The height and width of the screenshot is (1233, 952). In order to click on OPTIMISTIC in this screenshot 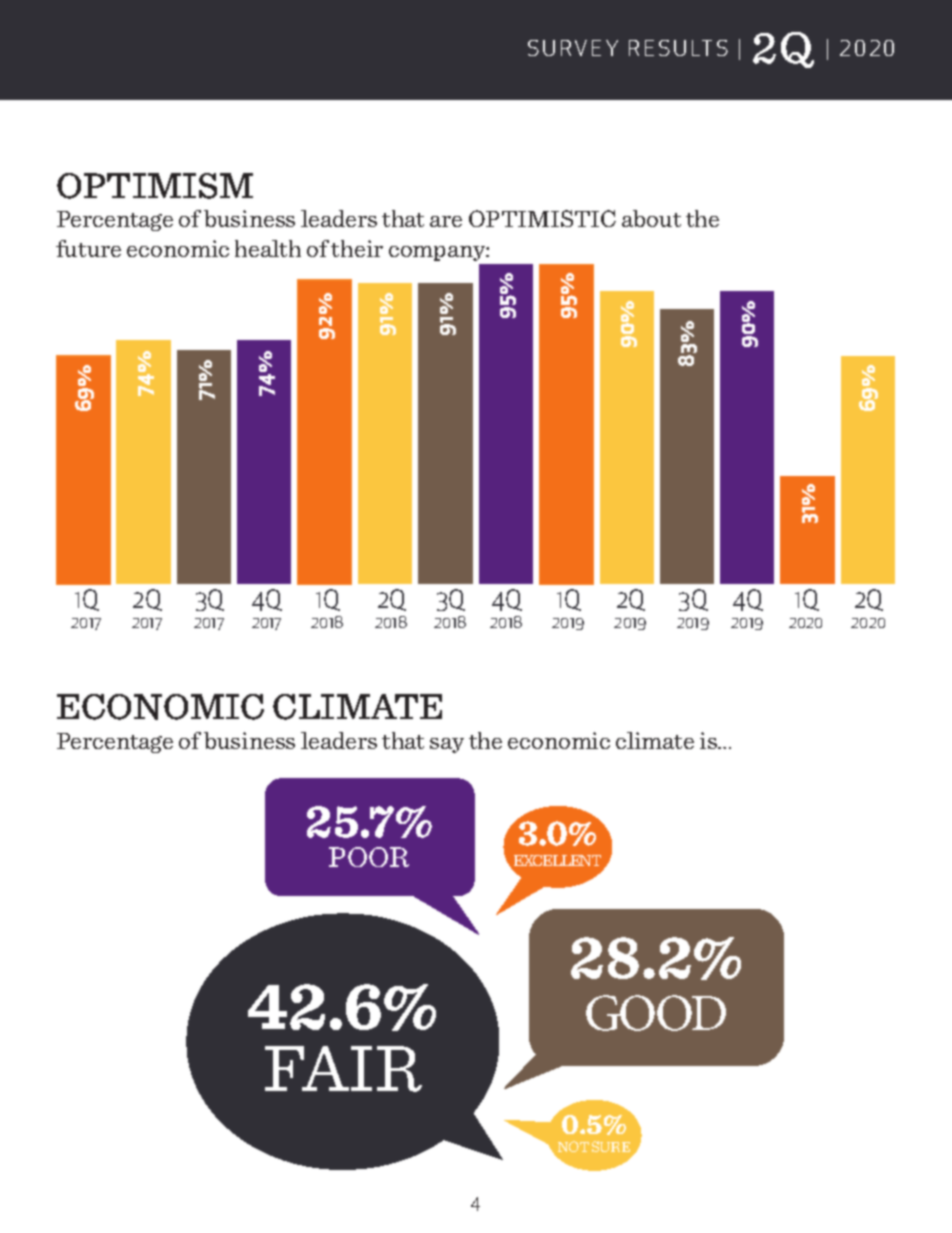, I will do `click(542, 218)`.
